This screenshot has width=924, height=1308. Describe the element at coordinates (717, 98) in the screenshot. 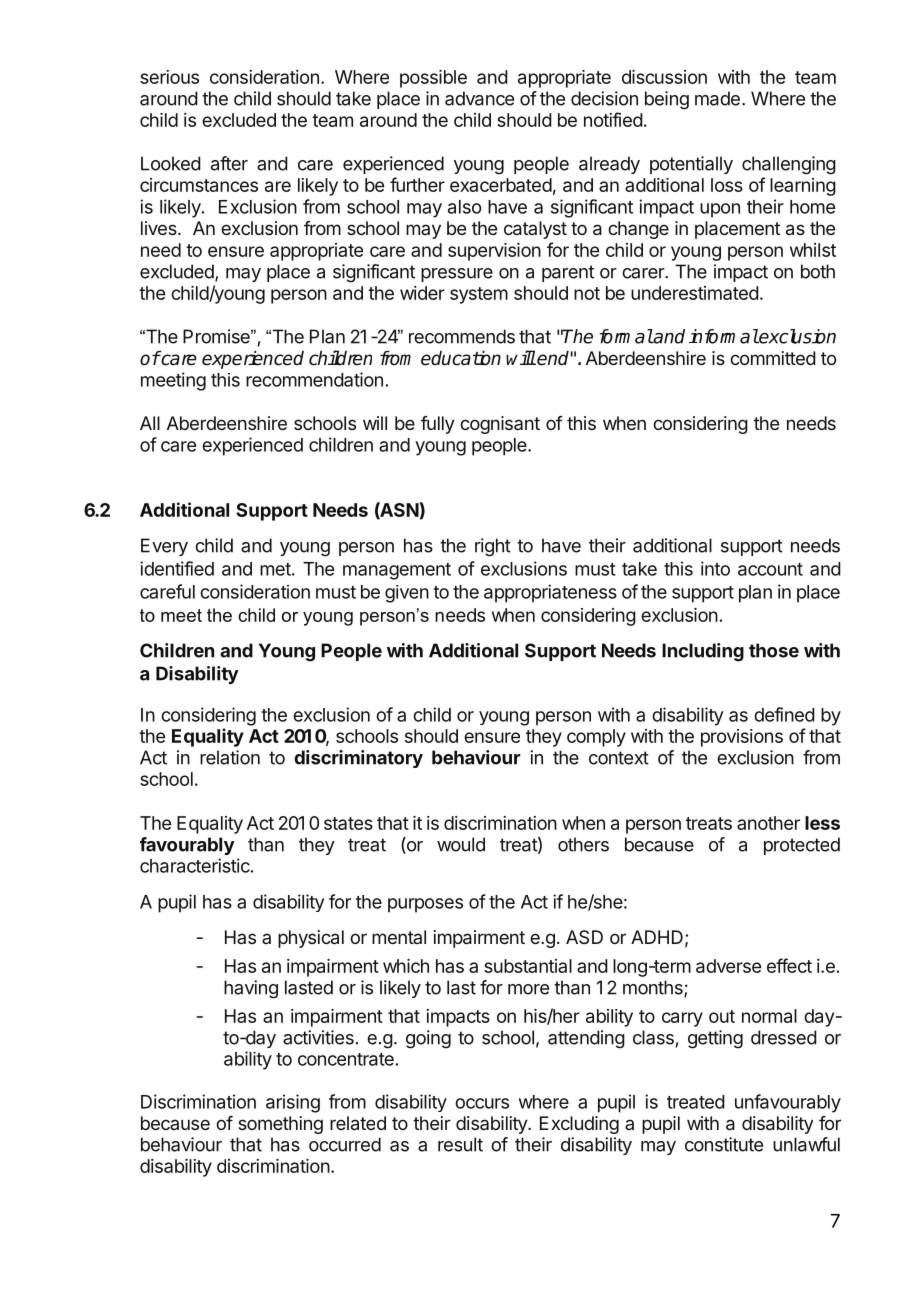

I see `made` at that location.
